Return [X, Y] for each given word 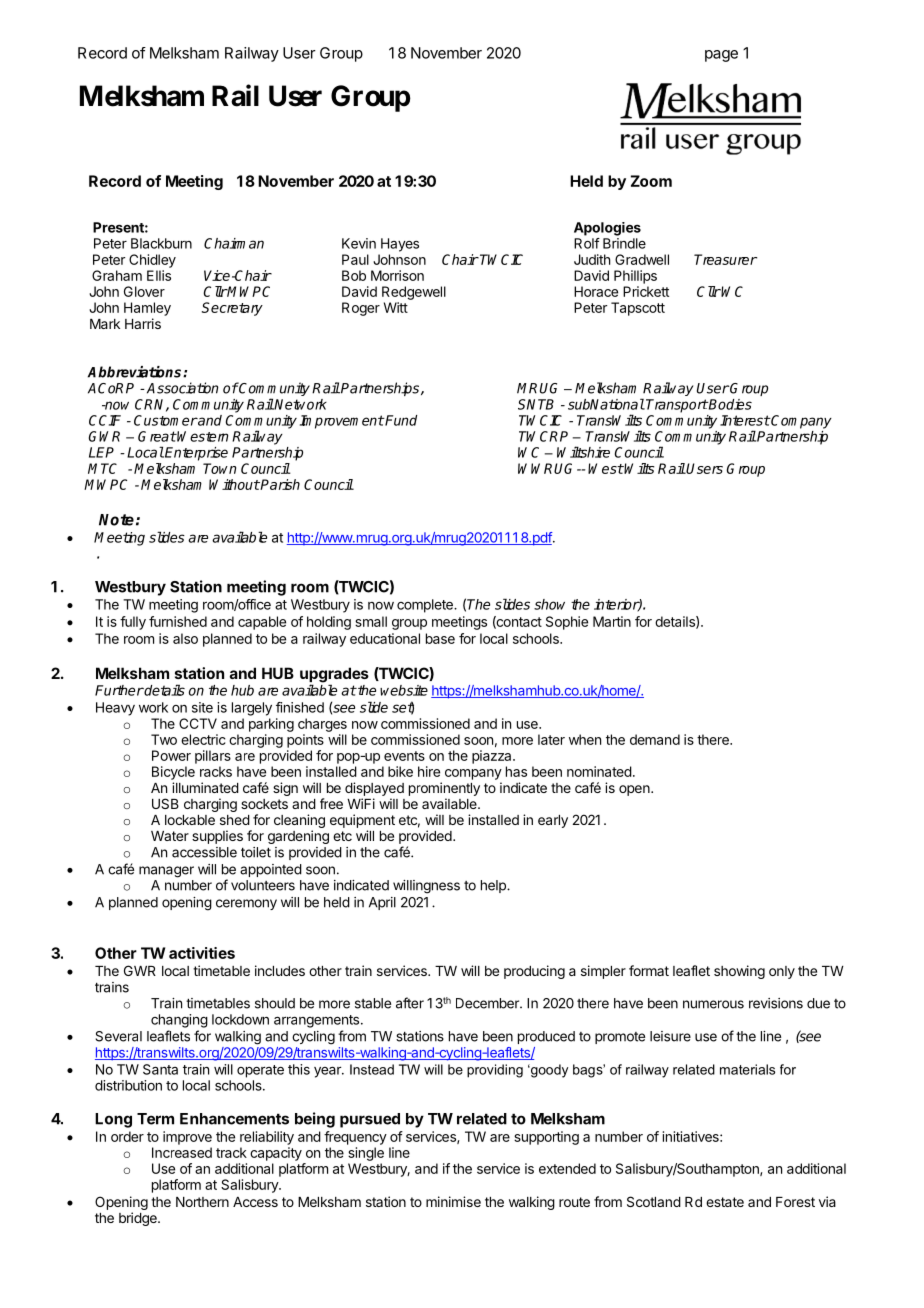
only [782, 972]
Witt [396, 307]
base [440, 638]
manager [166, 872]
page [721, 56]
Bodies [729, 404]
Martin [612, 621]
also [185, 638]
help [494, 886]
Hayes [400, 245]
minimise [453, 1201]
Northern [202, 1202]
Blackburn [161, 243]
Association [183, 388]
